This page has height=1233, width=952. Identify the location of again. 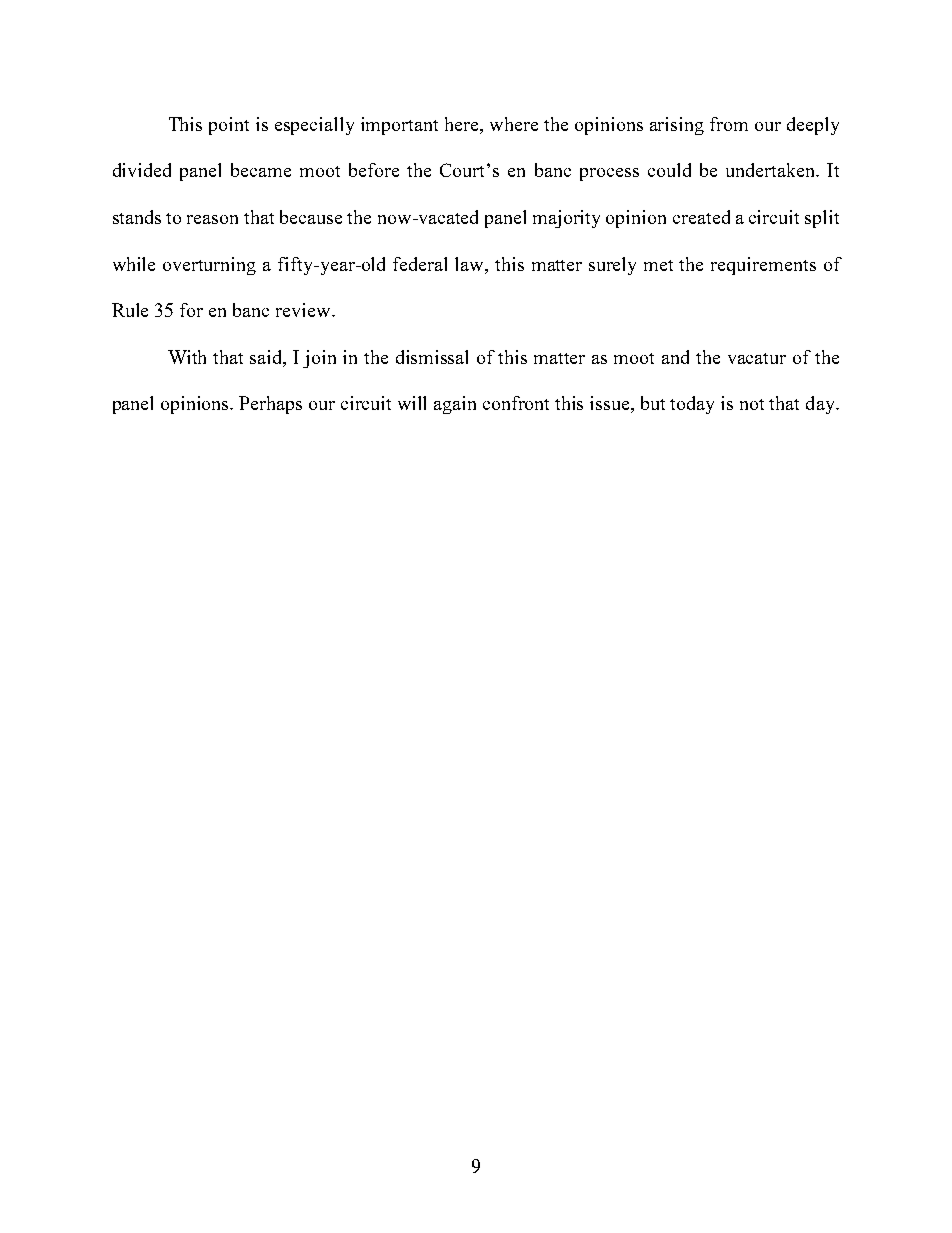
(455, 405).
